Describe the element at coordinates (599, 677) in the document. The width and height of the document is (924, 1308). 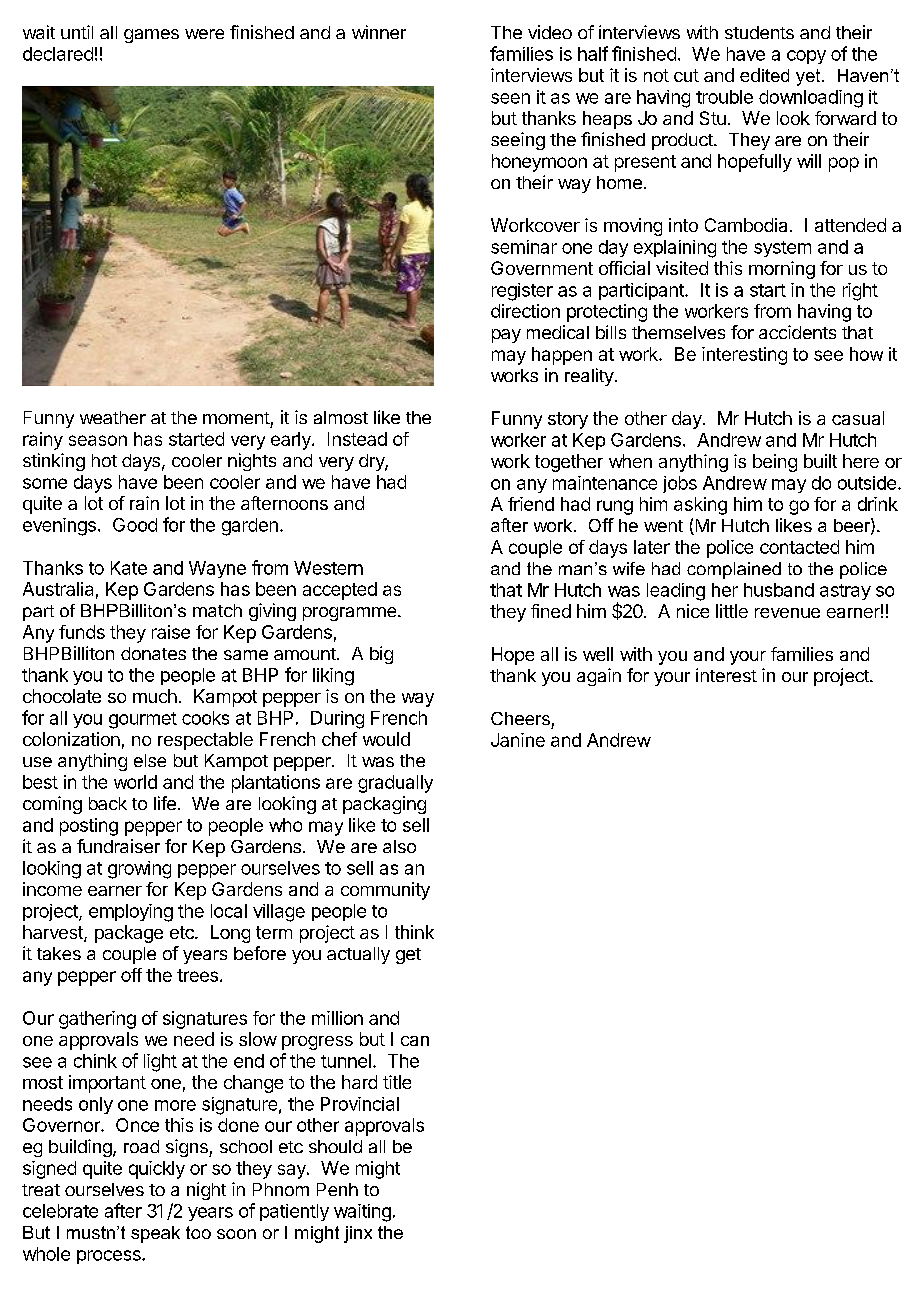
I see `again` at that location.
